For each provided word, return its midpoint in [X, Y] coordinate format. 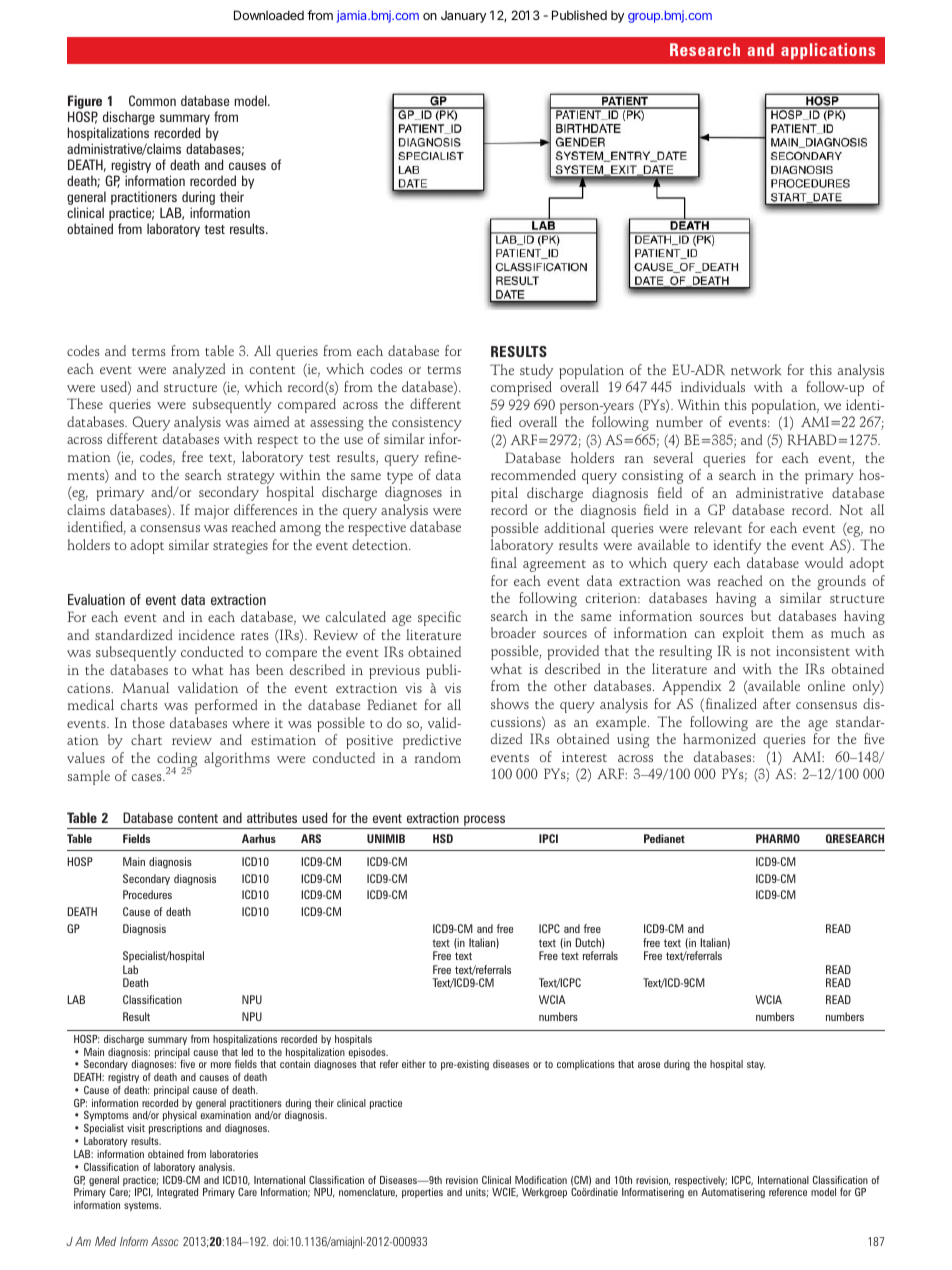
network [756, 369]
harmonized [719, 738]
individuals [713, 386]
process [485, 822]
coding [177, 761]
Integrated [177, 1193]
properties [422, 1193]
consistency [427, 425]
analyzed [199, 370]
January [463, 16]
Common [152, 100]
